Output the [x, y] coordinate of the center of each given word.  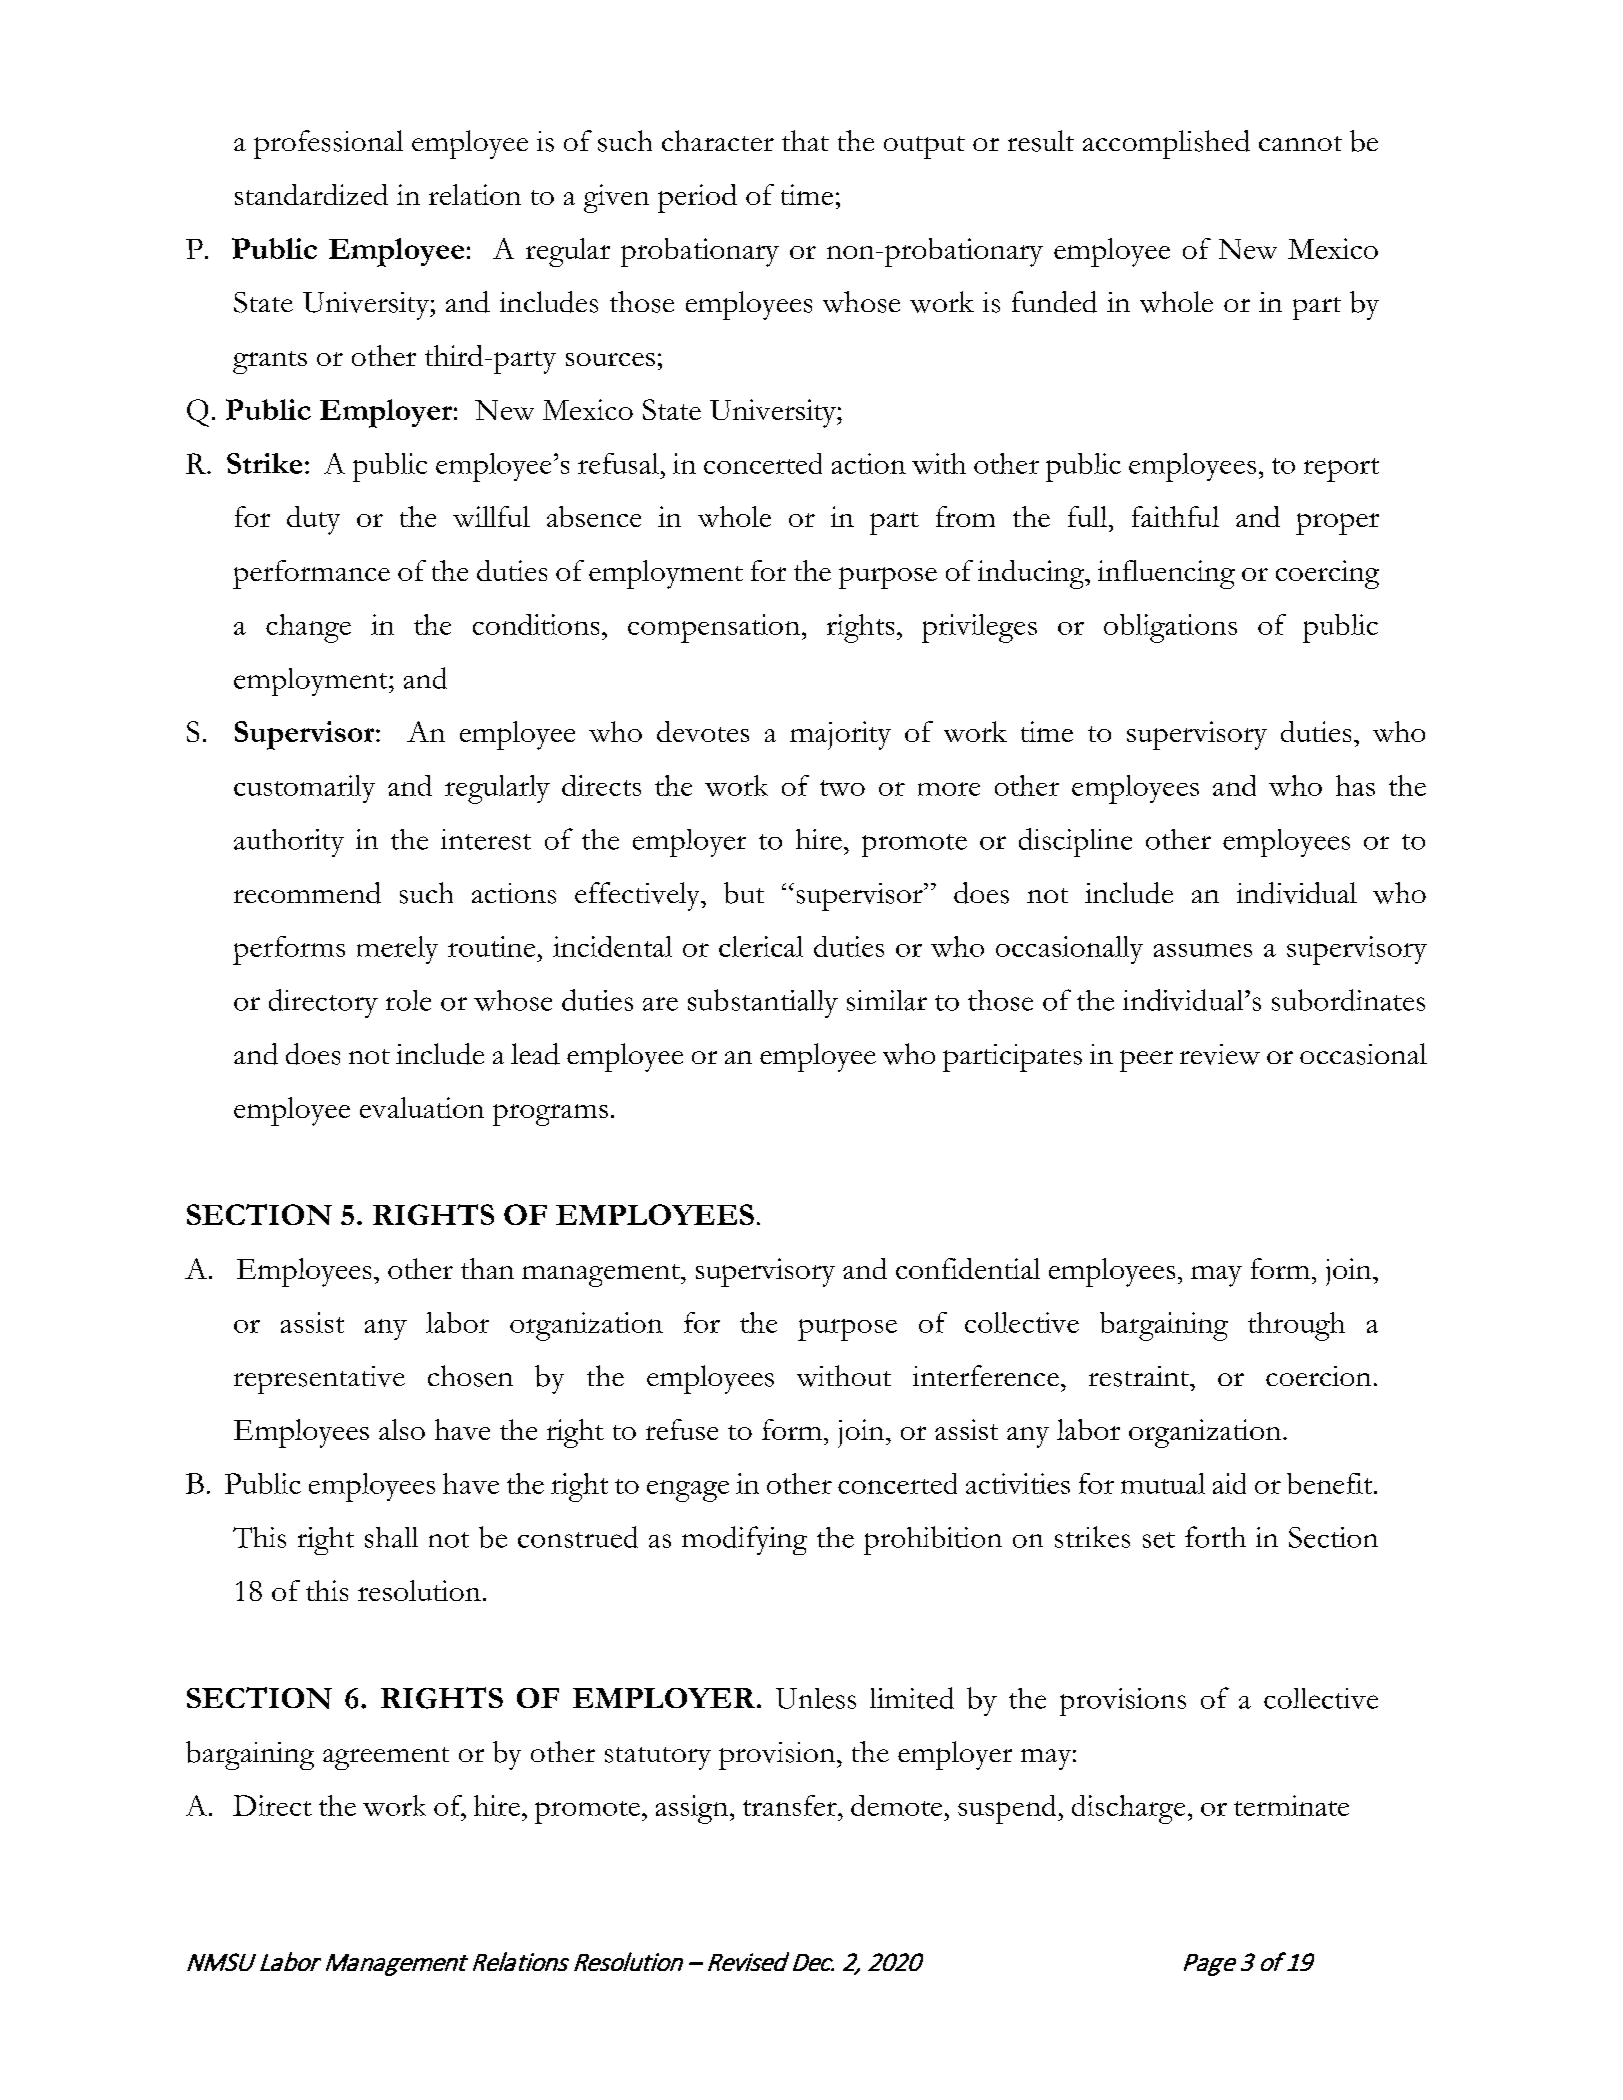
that [805, 140]
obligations [1170, 628]
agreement [386, 1758]
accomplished [1166, 144]
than [487, 1268]
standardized [311, 194]
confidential [968, 1268]
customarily [304, 789]
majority [840, 735]
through [1296, 1326]
